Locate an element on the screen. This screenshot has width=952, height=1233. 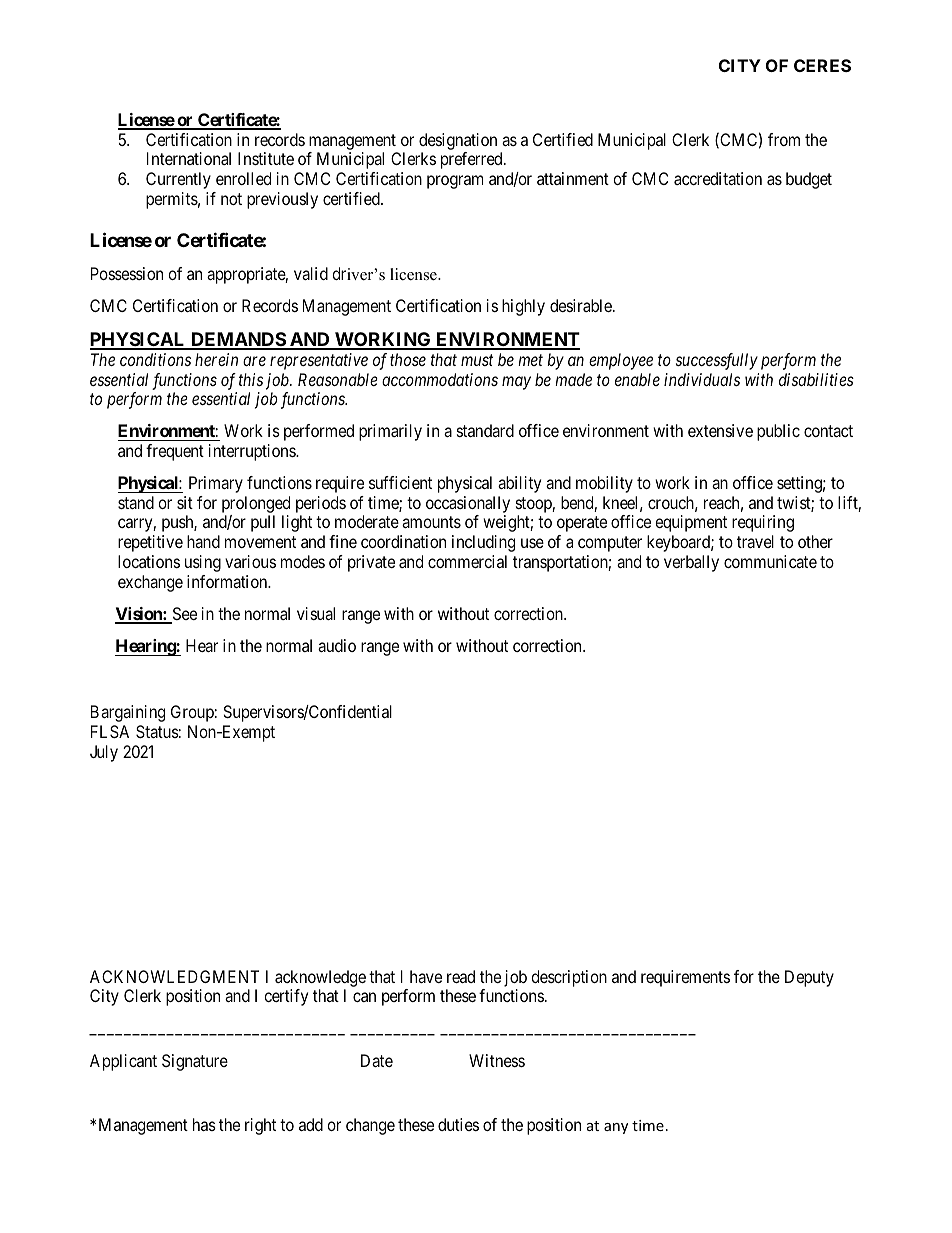
See is located at coordinates (183, 615).
